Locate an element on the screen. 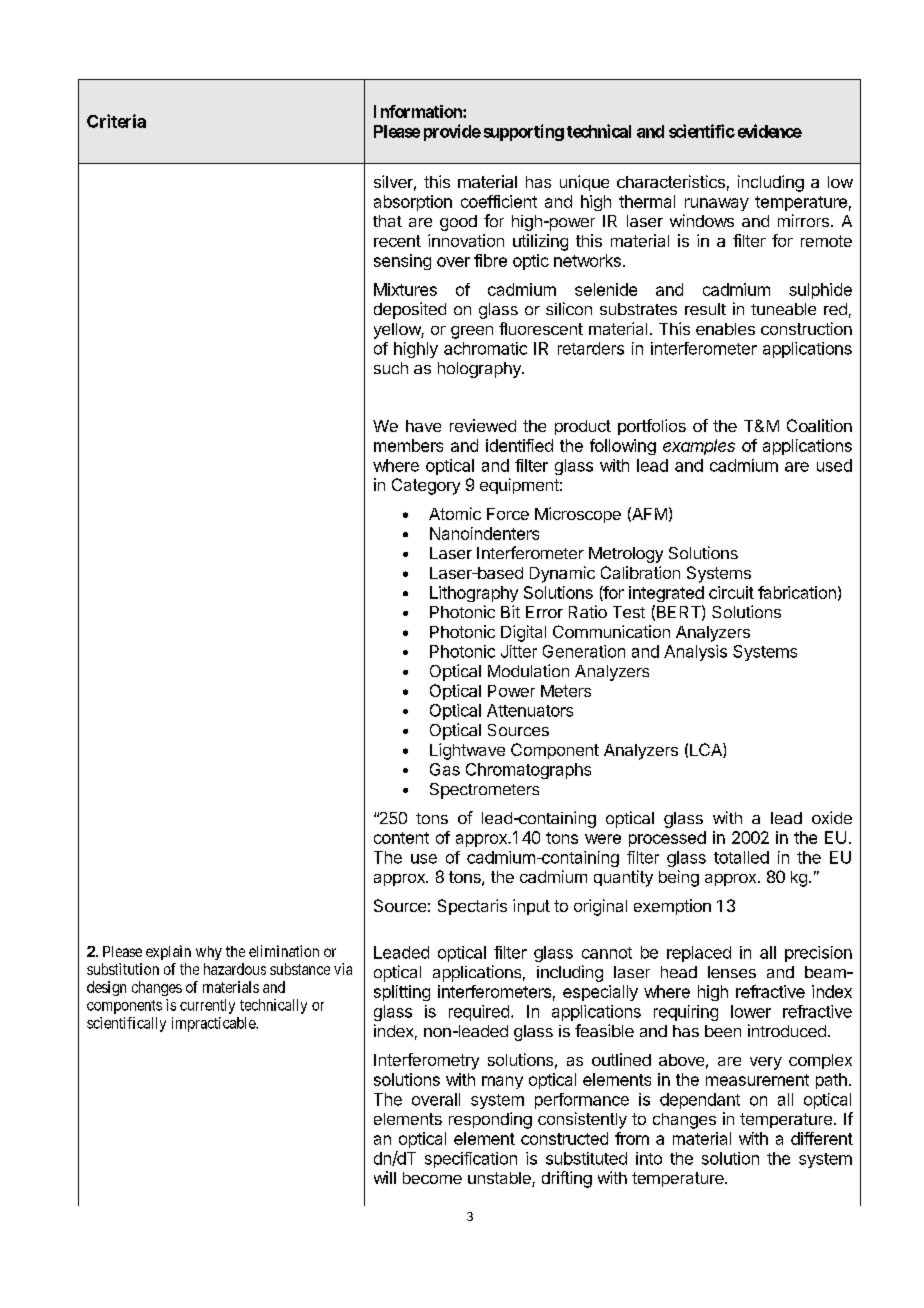 The image size is (924, 1308). Criteria is located at coordinates (116, 121).
